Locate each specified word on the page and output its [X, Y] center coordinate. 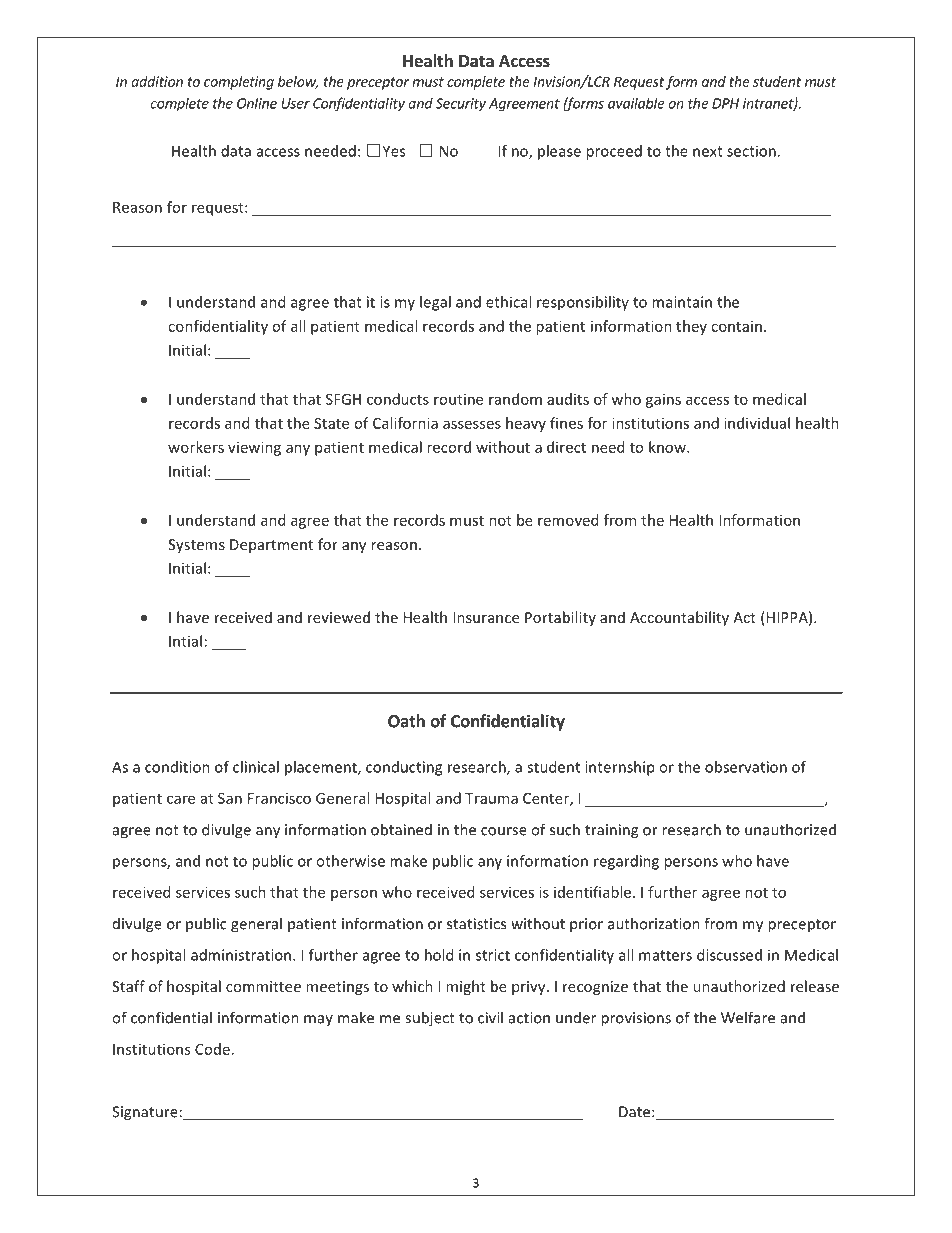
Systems [196, 546]
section [751, 151]
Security [461, 105]
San [230, 798]
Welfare [748, 1017]
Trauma [491, 798]
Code [212, 1049]
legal [435, 303]
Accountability [679, 618]
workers [196, 447]
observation [746, 767]
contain [736, 326]
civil [490, 1017]
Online [257, 103]
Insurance [486, 617]
